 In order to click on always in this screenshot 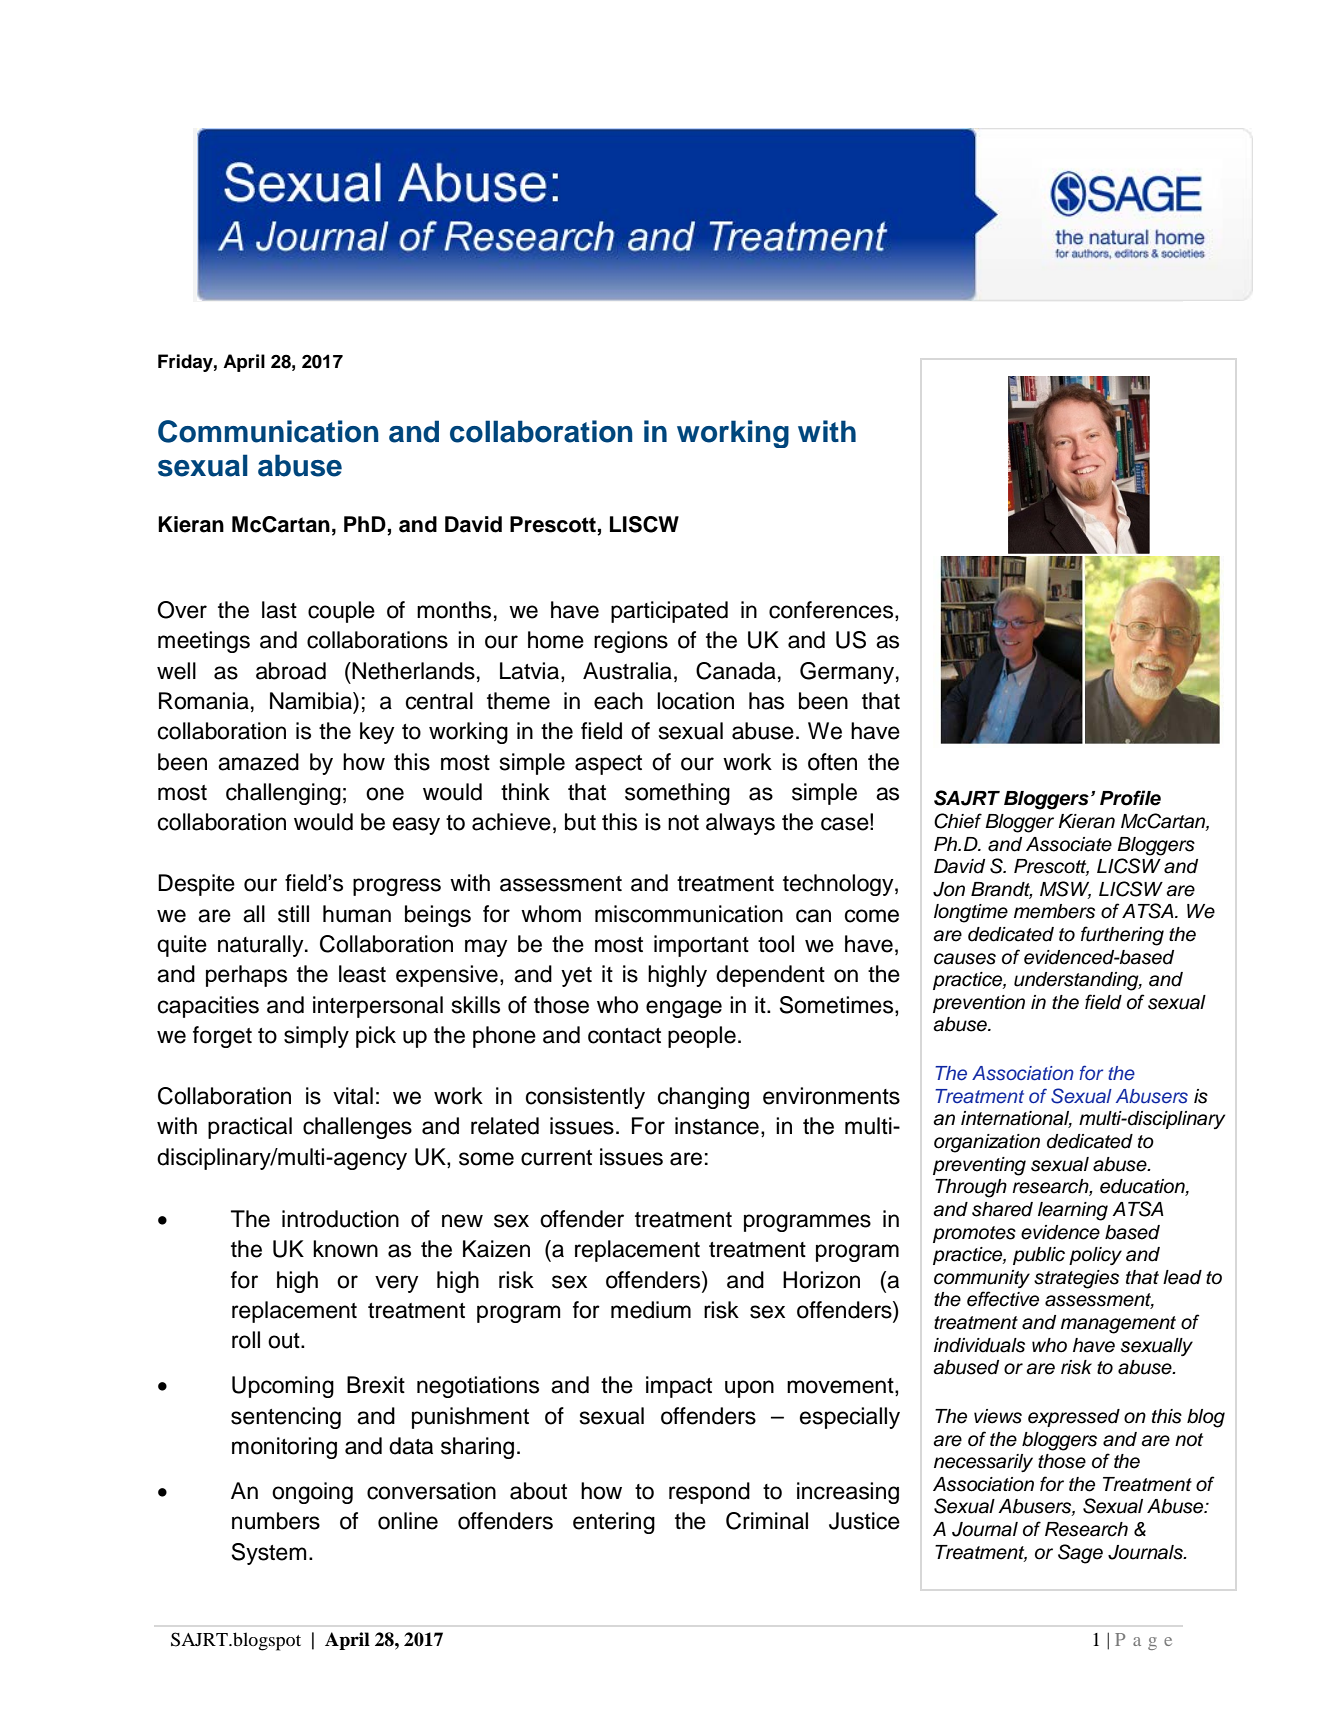, I will do `click(740, 824)`.
